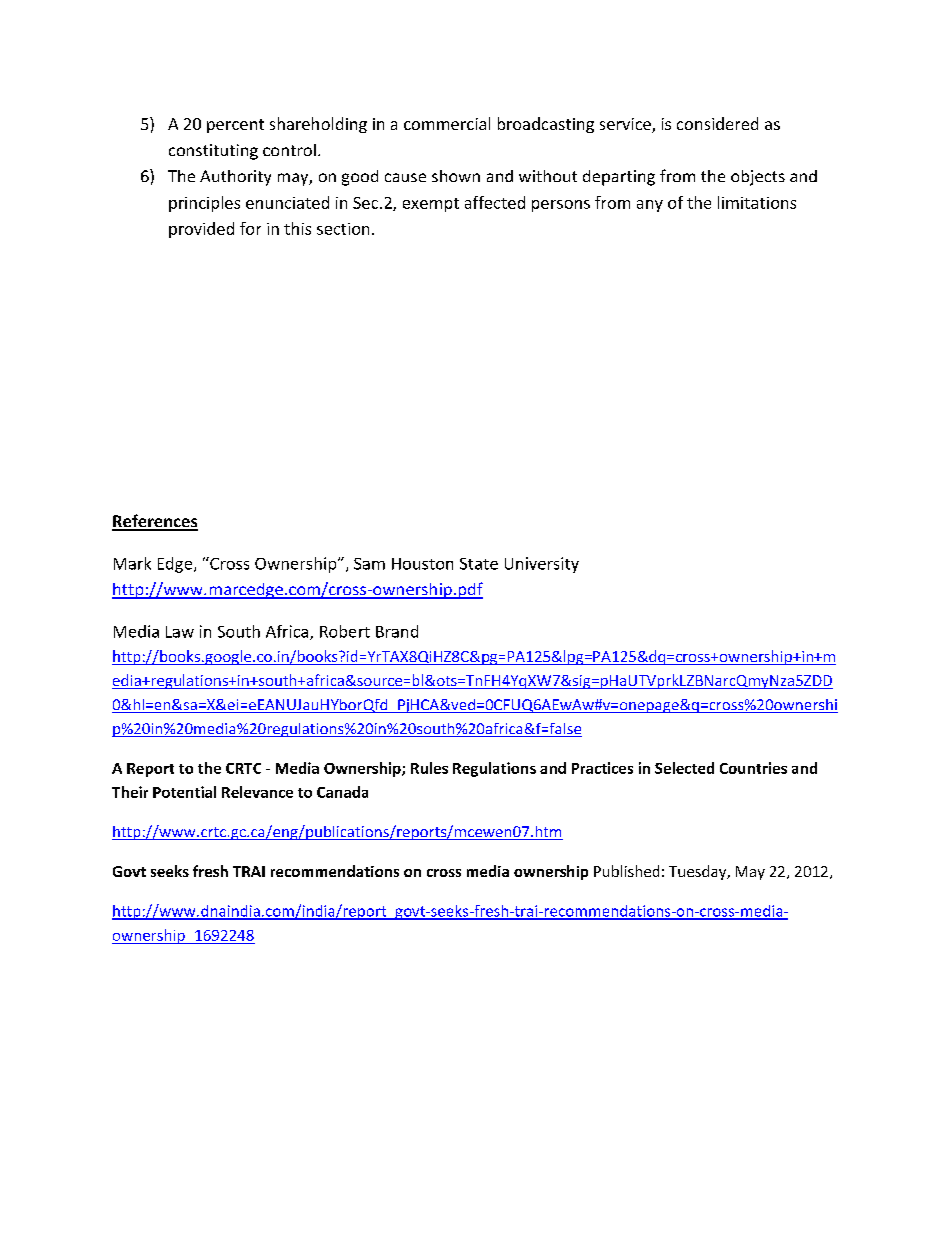  Describe the element at coordinates (447, 123) in the screenshot. I see `commercial` at that location.
